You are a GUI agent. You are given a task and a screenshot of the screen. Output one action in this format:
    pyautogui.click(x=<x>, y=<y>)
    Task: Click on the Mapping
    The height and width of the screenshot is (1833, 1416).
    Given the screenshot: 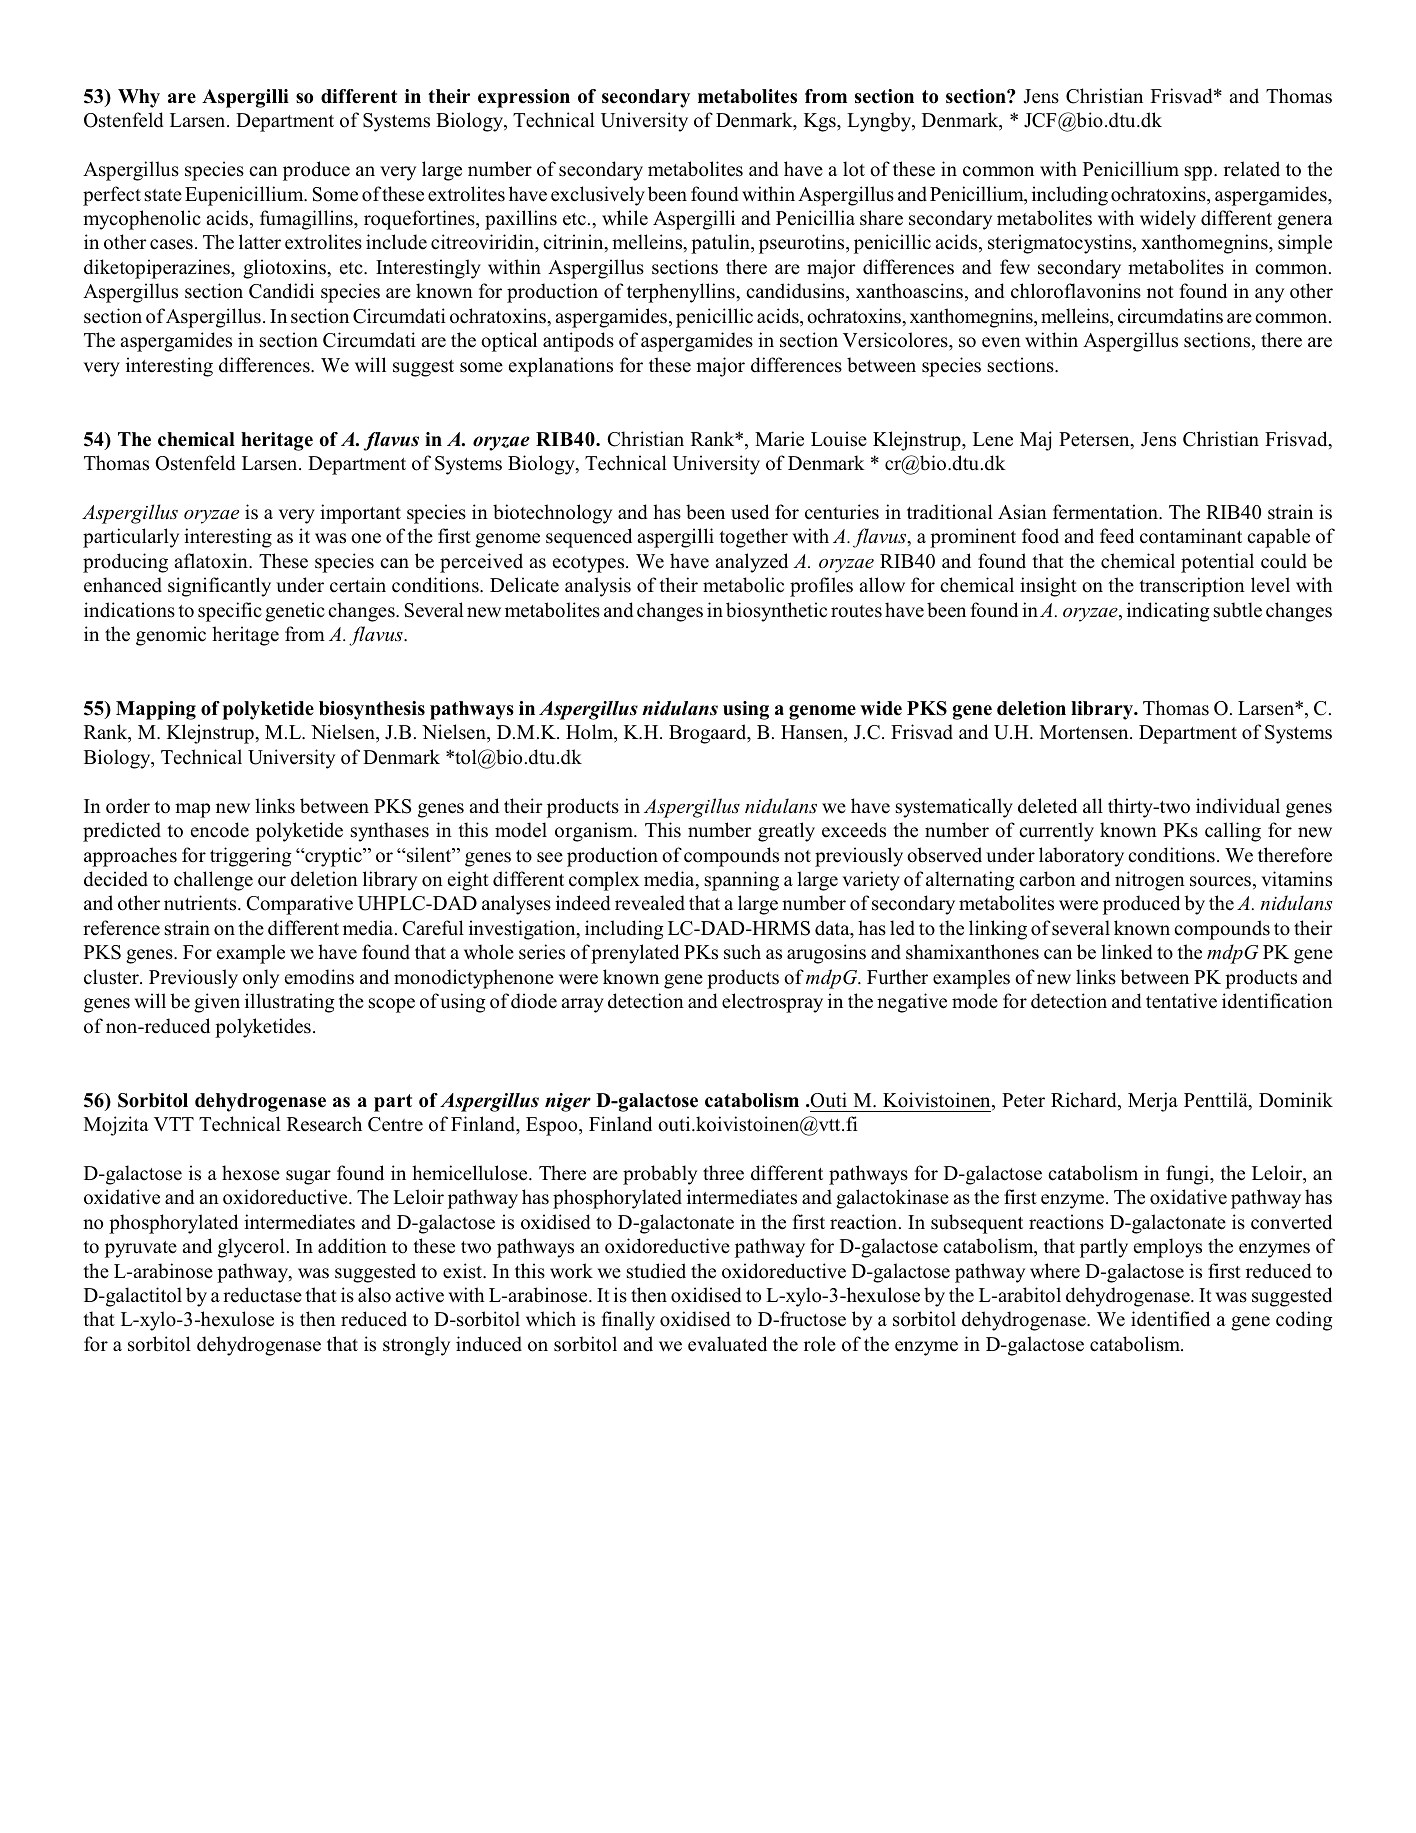 What is the action you would take?
    pyautogui.click(x=156, y=710)
